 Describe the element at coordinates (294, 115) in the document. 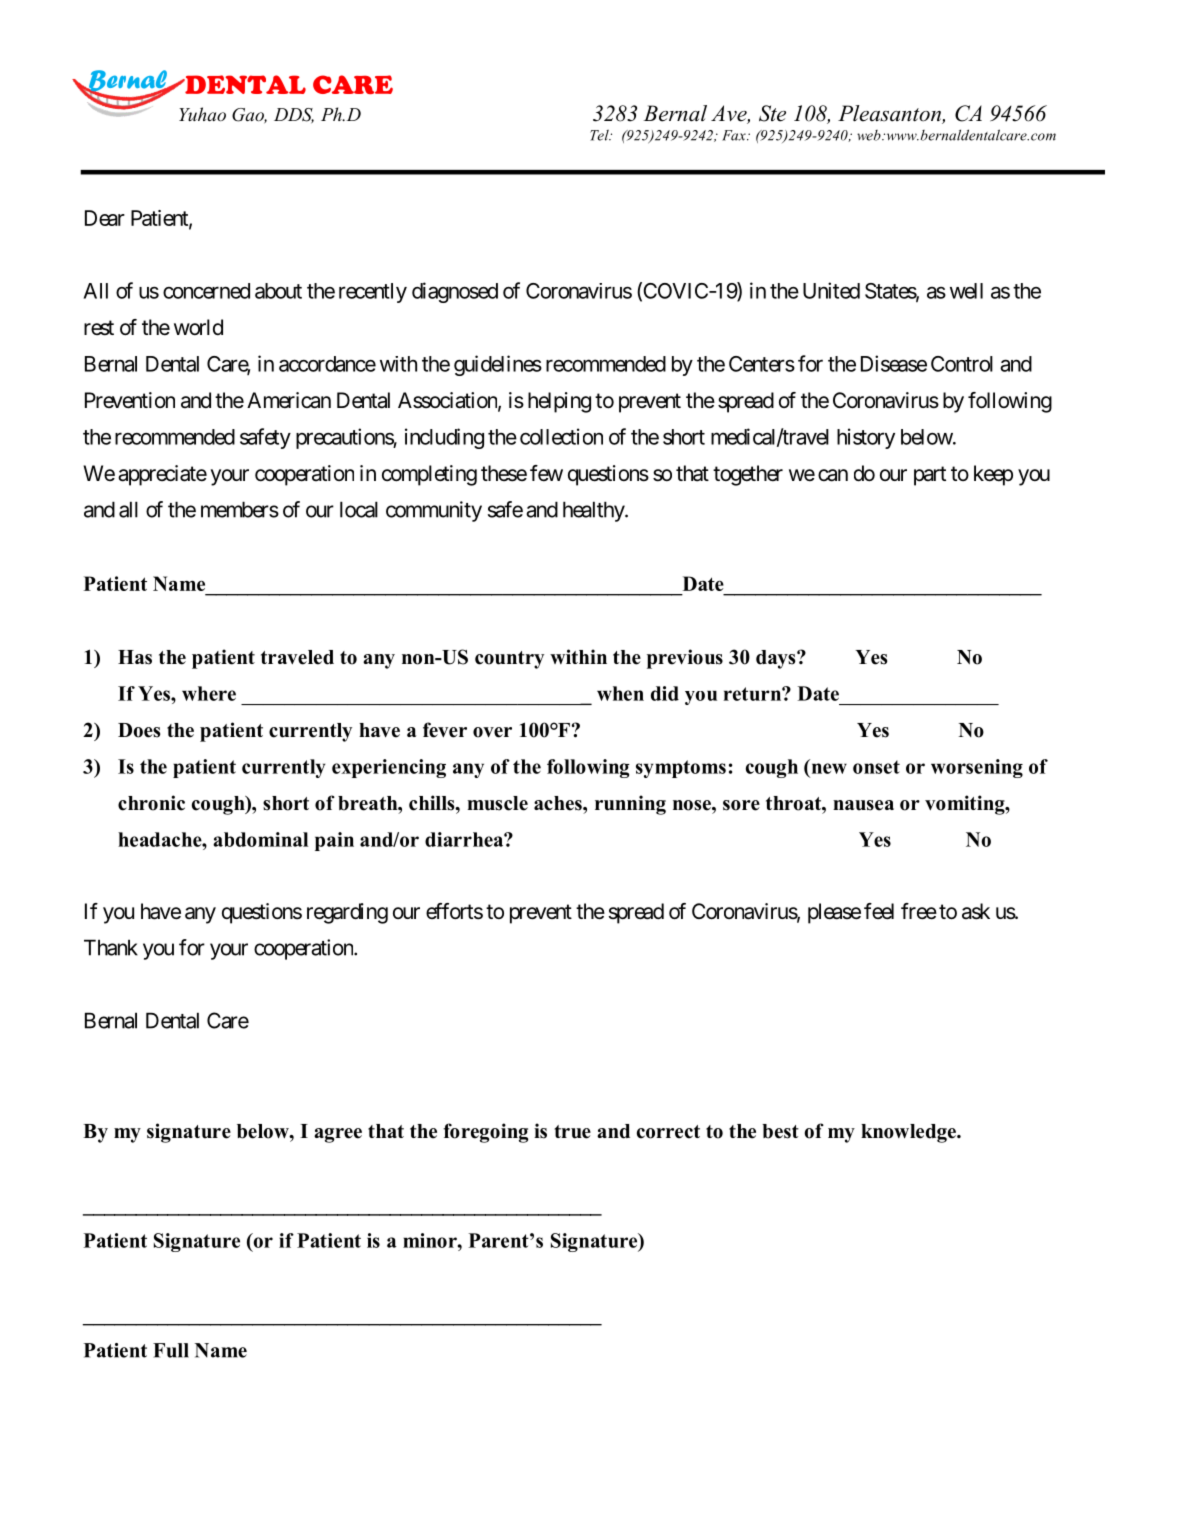

I see `DDS` at that location.
